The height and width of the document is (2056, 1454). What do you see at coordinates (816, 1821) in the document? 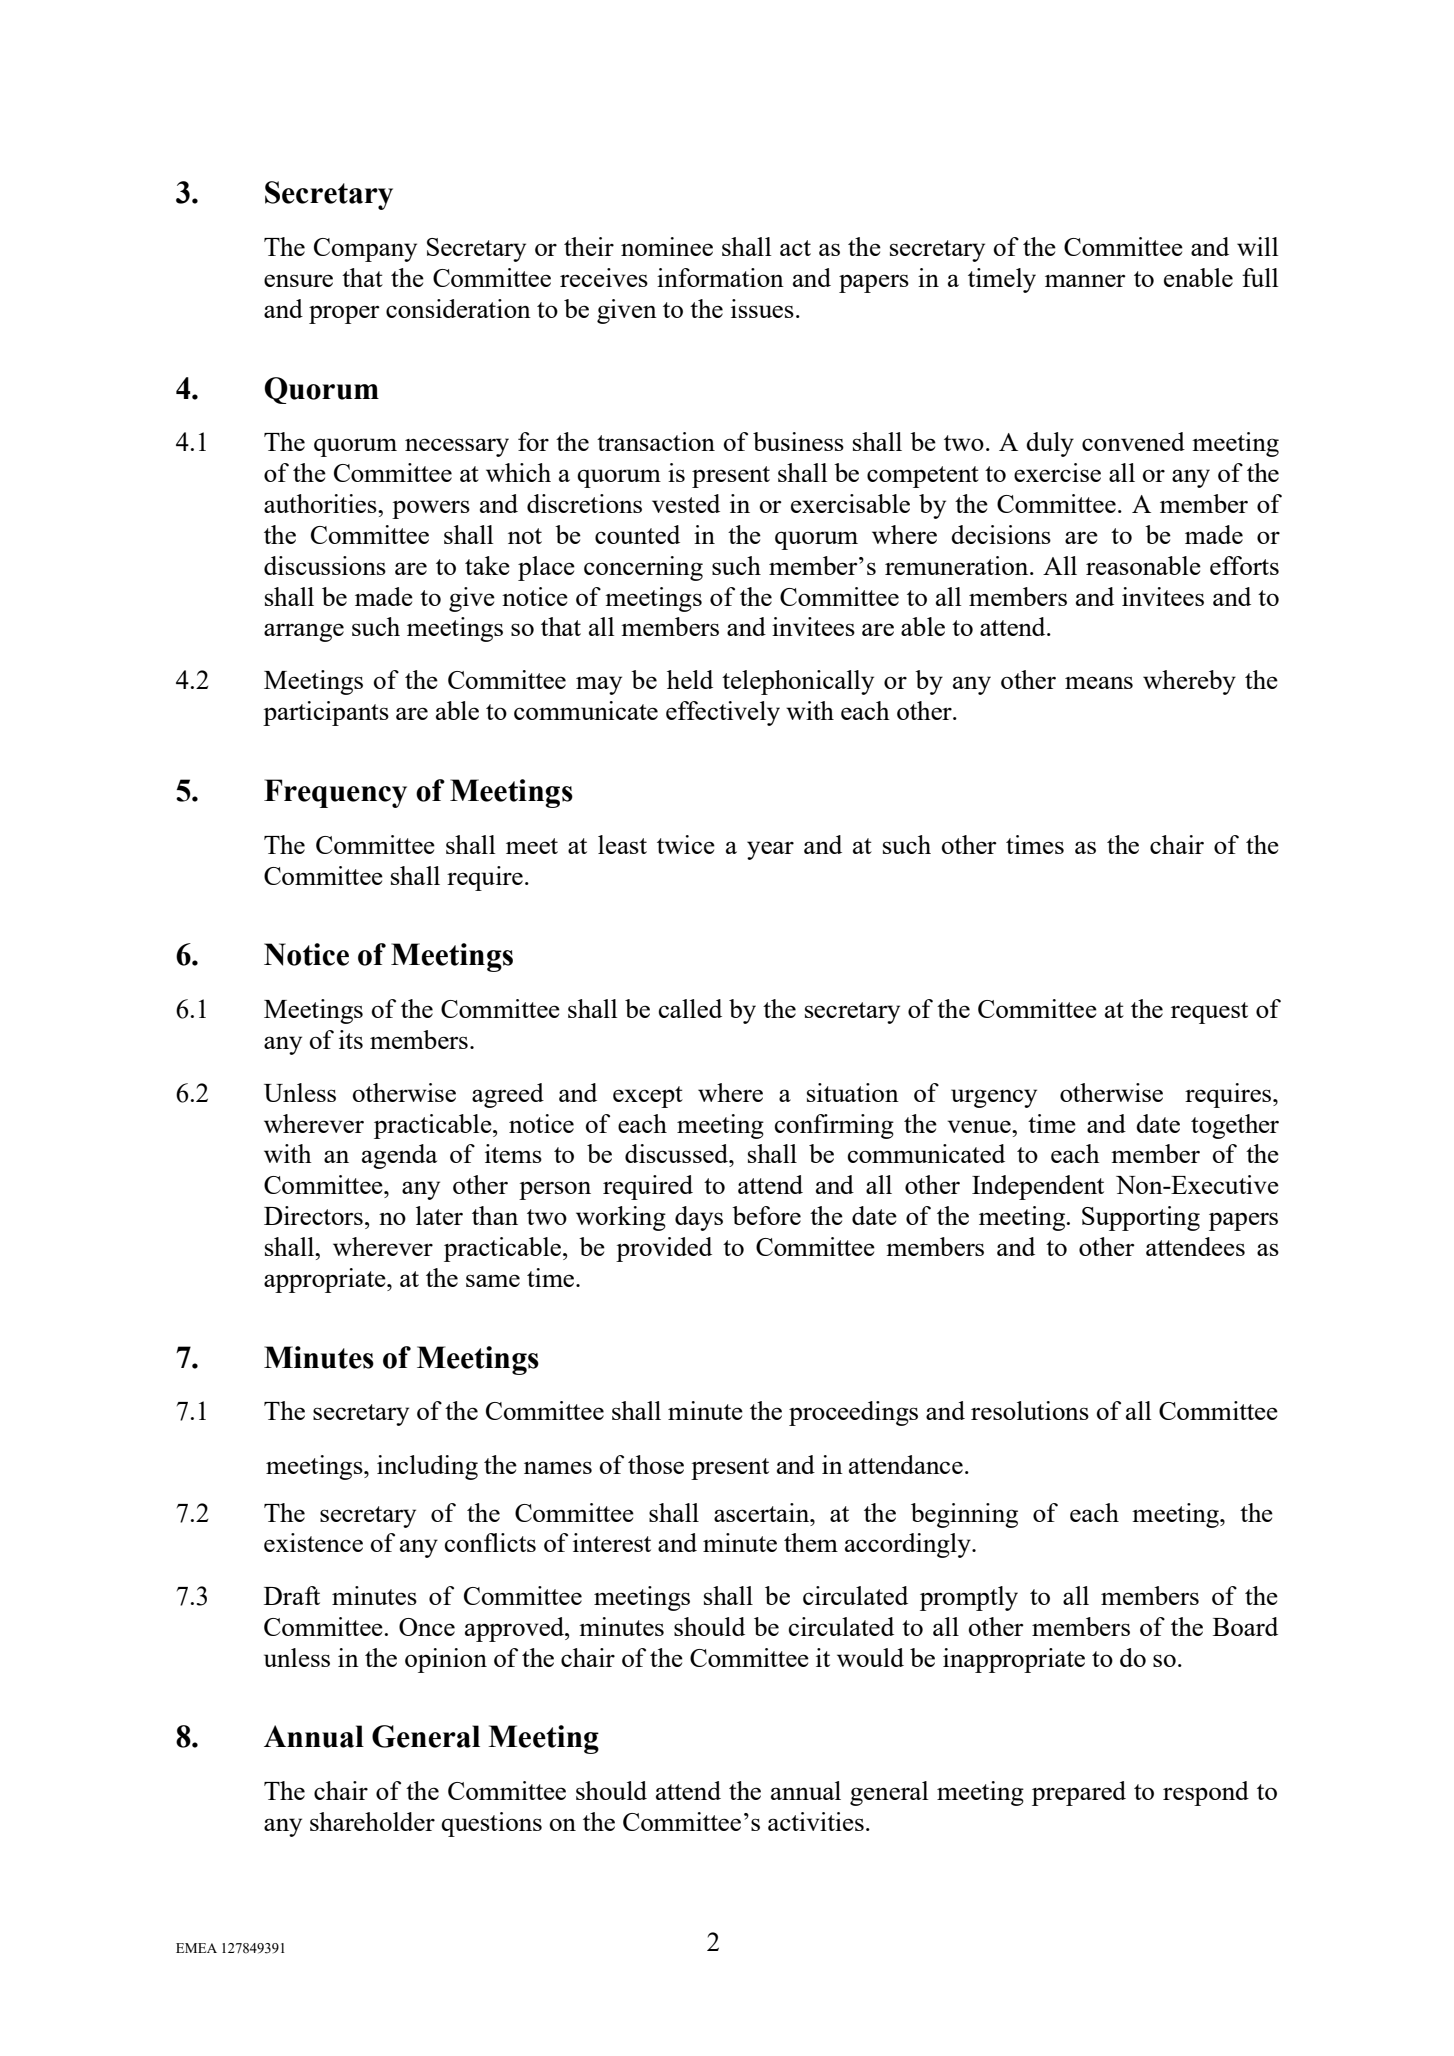
I see `activities` at bounding box center [816, 1821].
